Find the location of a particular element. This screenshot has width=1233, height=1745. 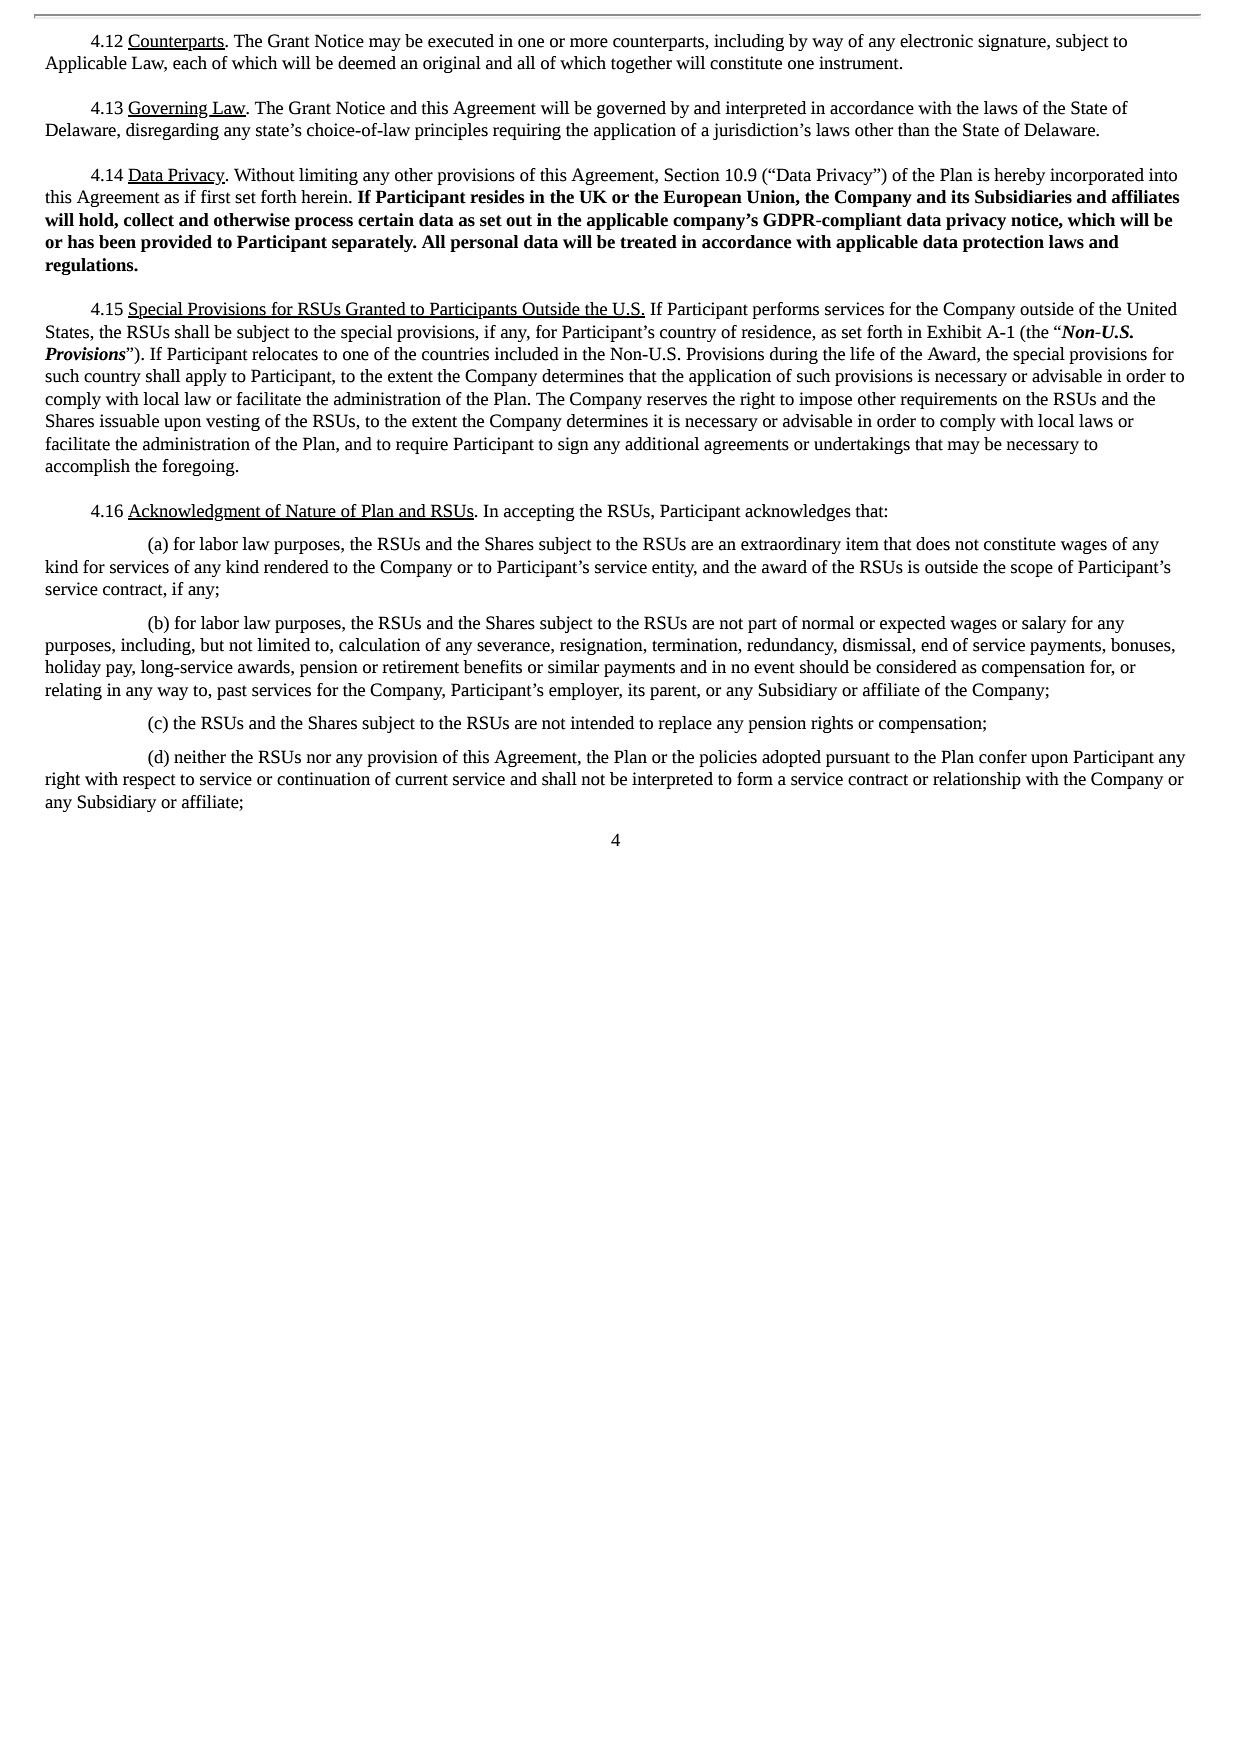

vesting is located at coordinates (233, 422).
